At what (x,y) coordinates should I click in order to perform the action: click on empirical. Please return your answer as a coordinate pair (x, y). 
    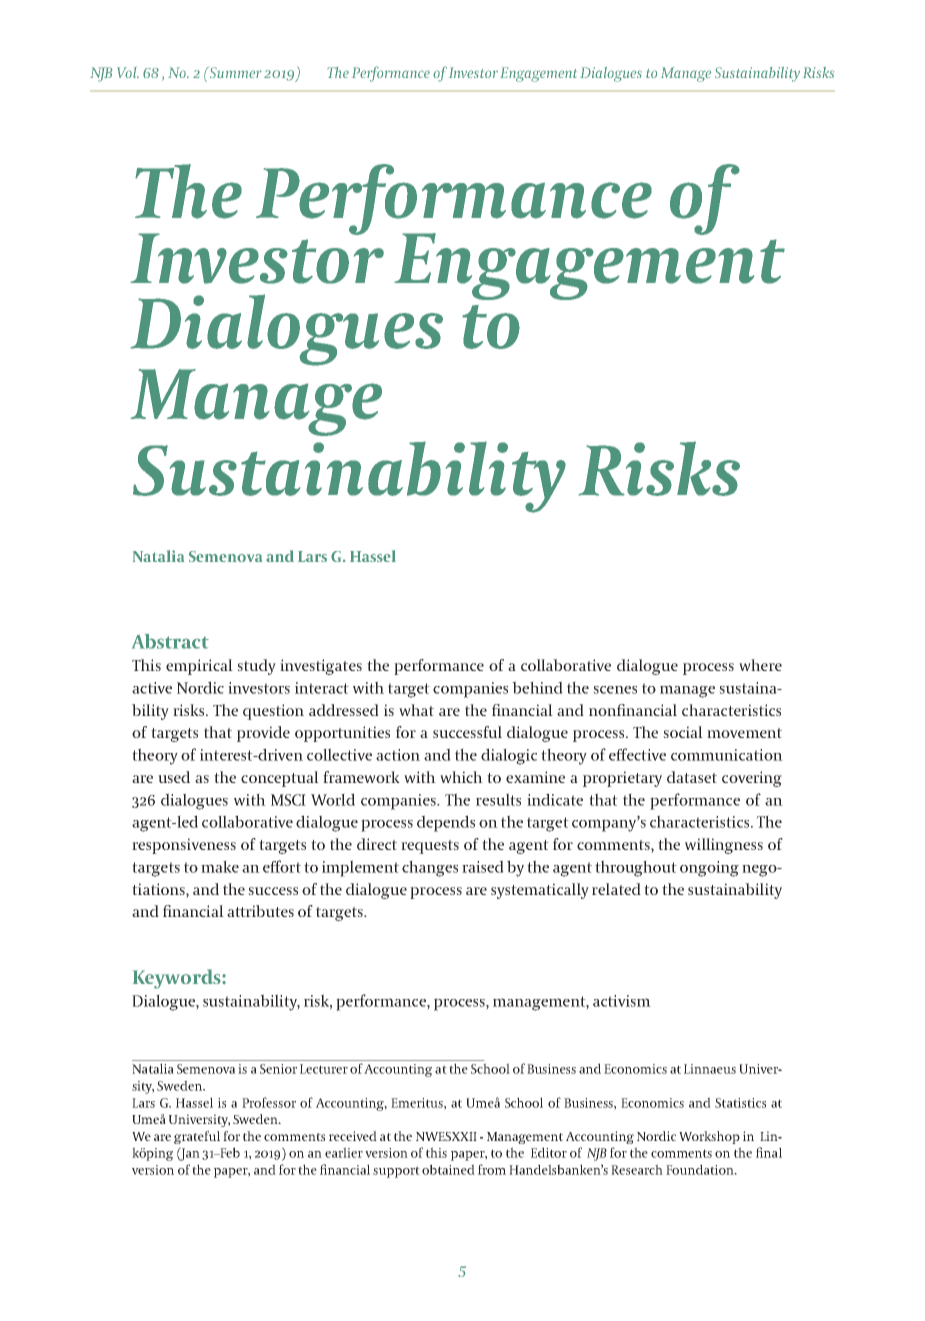
    Looking at the image, I should click on (199, 667).
